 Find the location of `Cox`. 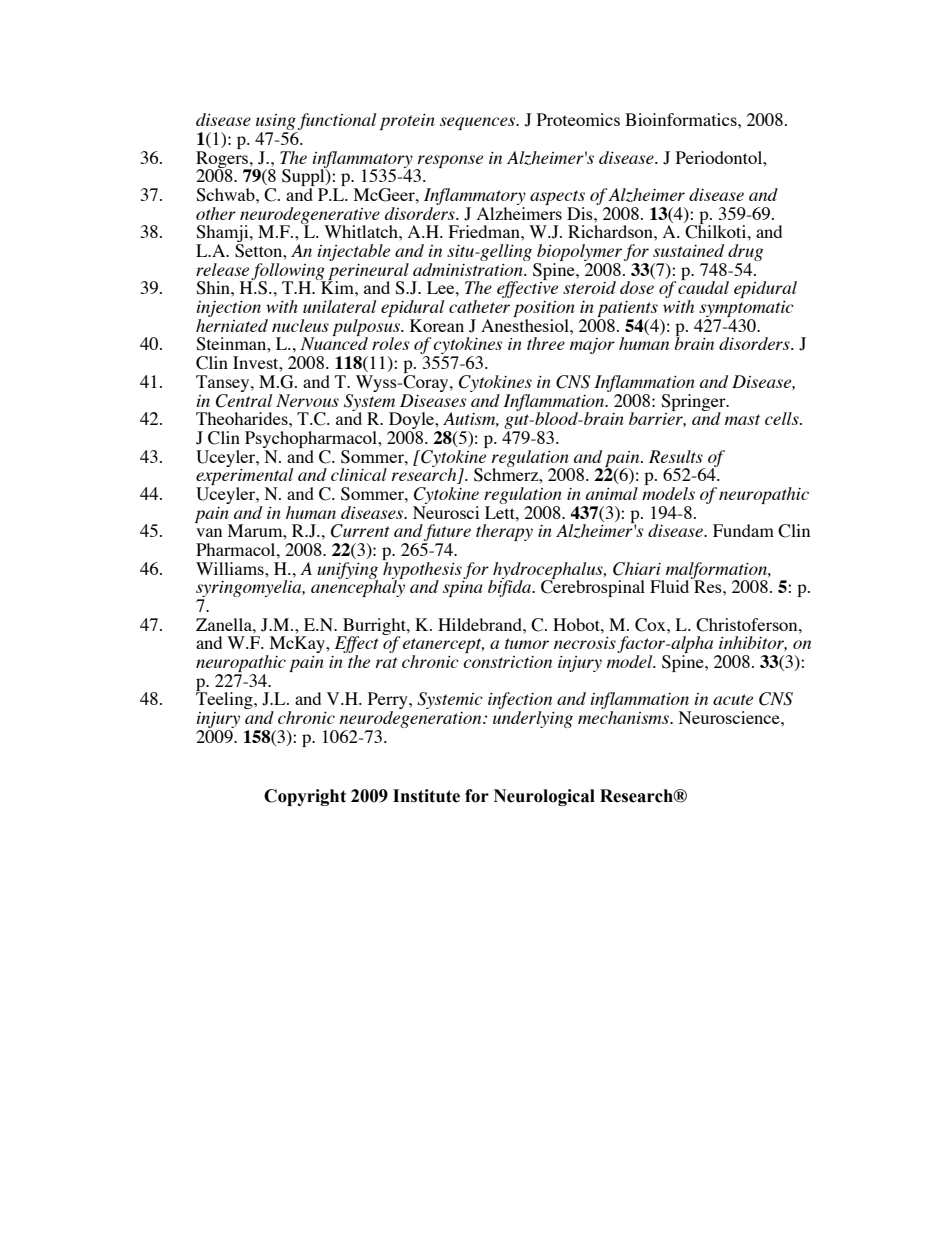

Cox is located at coordinates (651, 625).
